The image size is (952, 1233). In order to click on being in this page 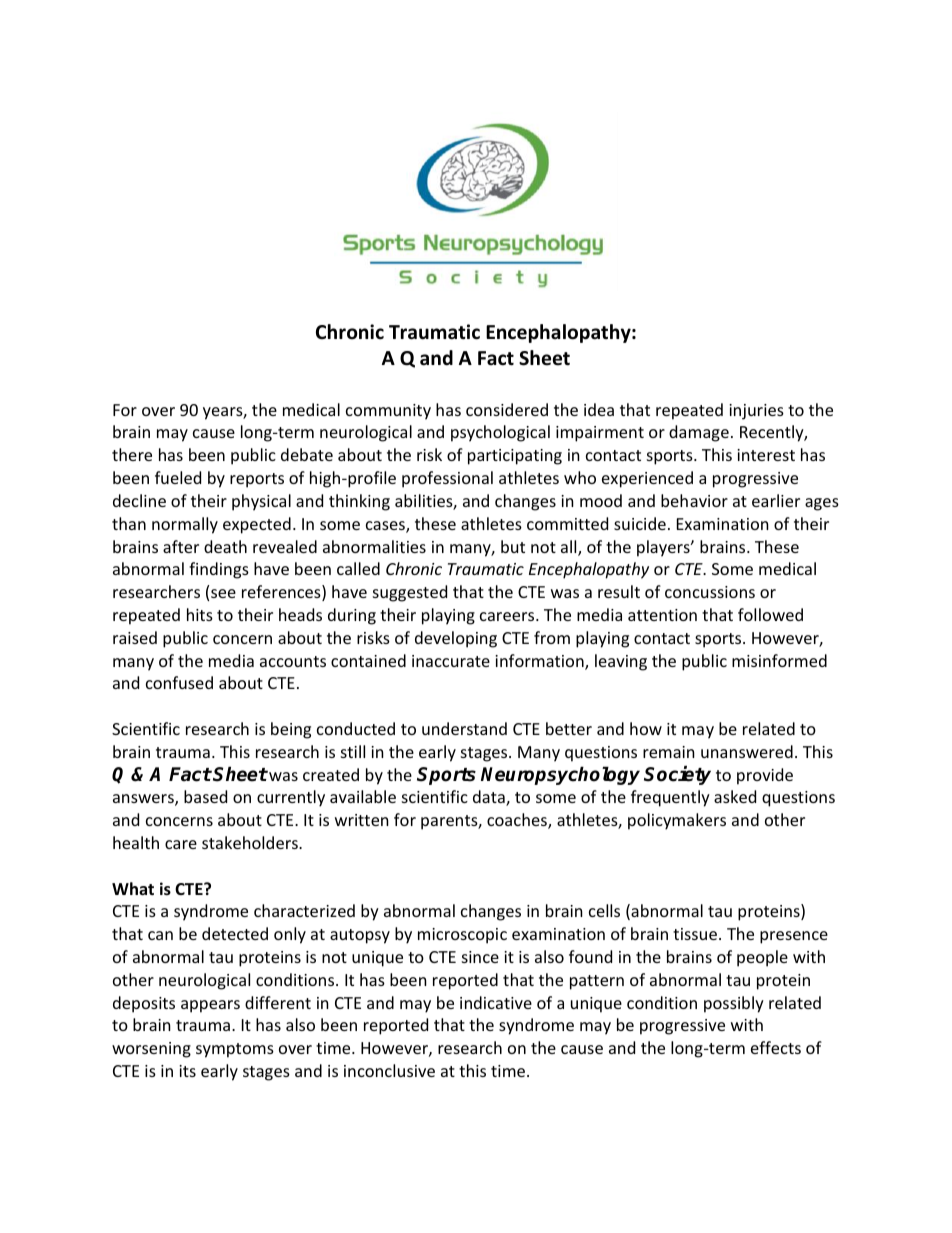, I will do `click(291, 730)`.
